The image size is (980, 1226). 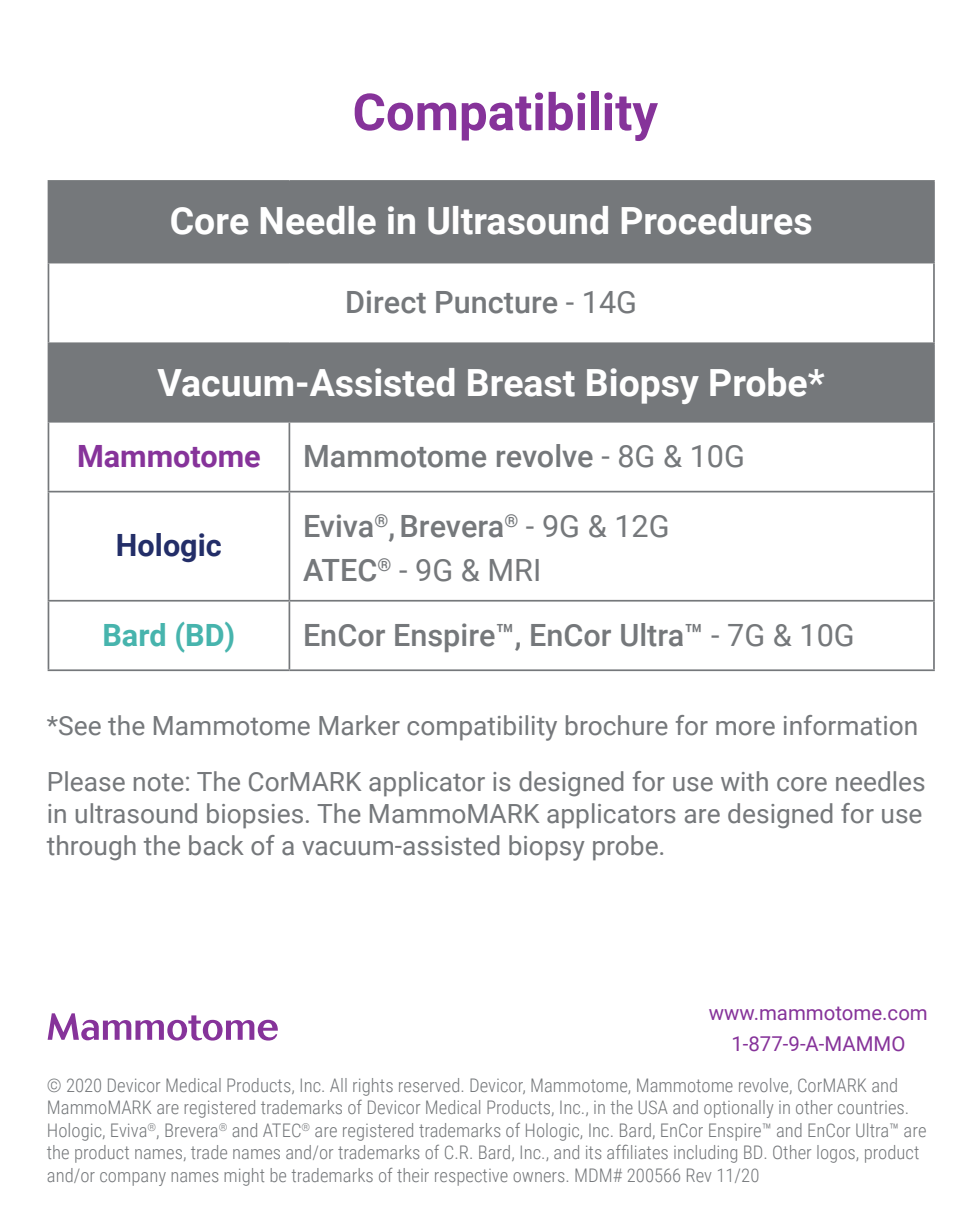 I want to click on Procedures, so click(x=716, y=220).
